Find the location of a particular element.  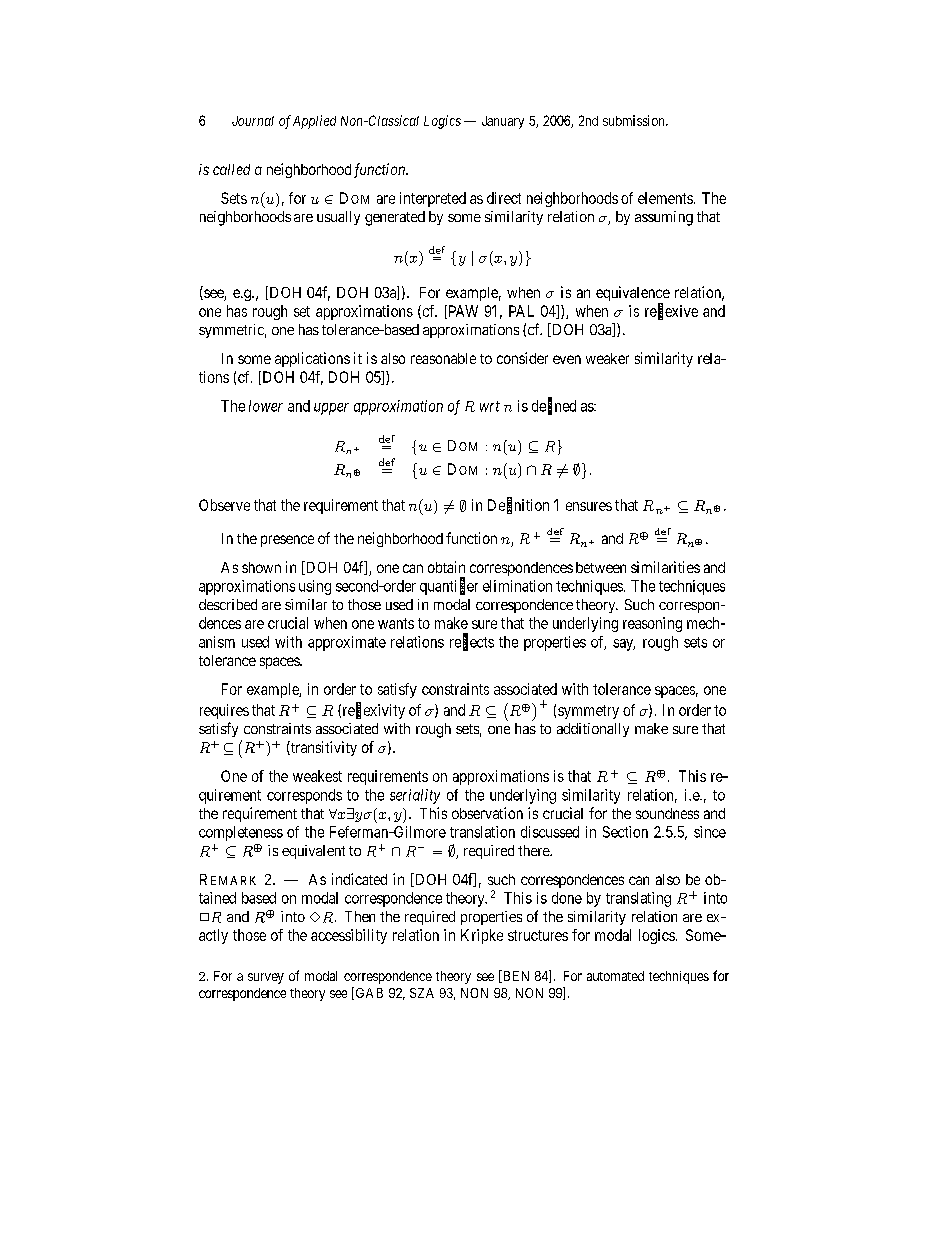

Kripke is located at coordinates (482, 936).
